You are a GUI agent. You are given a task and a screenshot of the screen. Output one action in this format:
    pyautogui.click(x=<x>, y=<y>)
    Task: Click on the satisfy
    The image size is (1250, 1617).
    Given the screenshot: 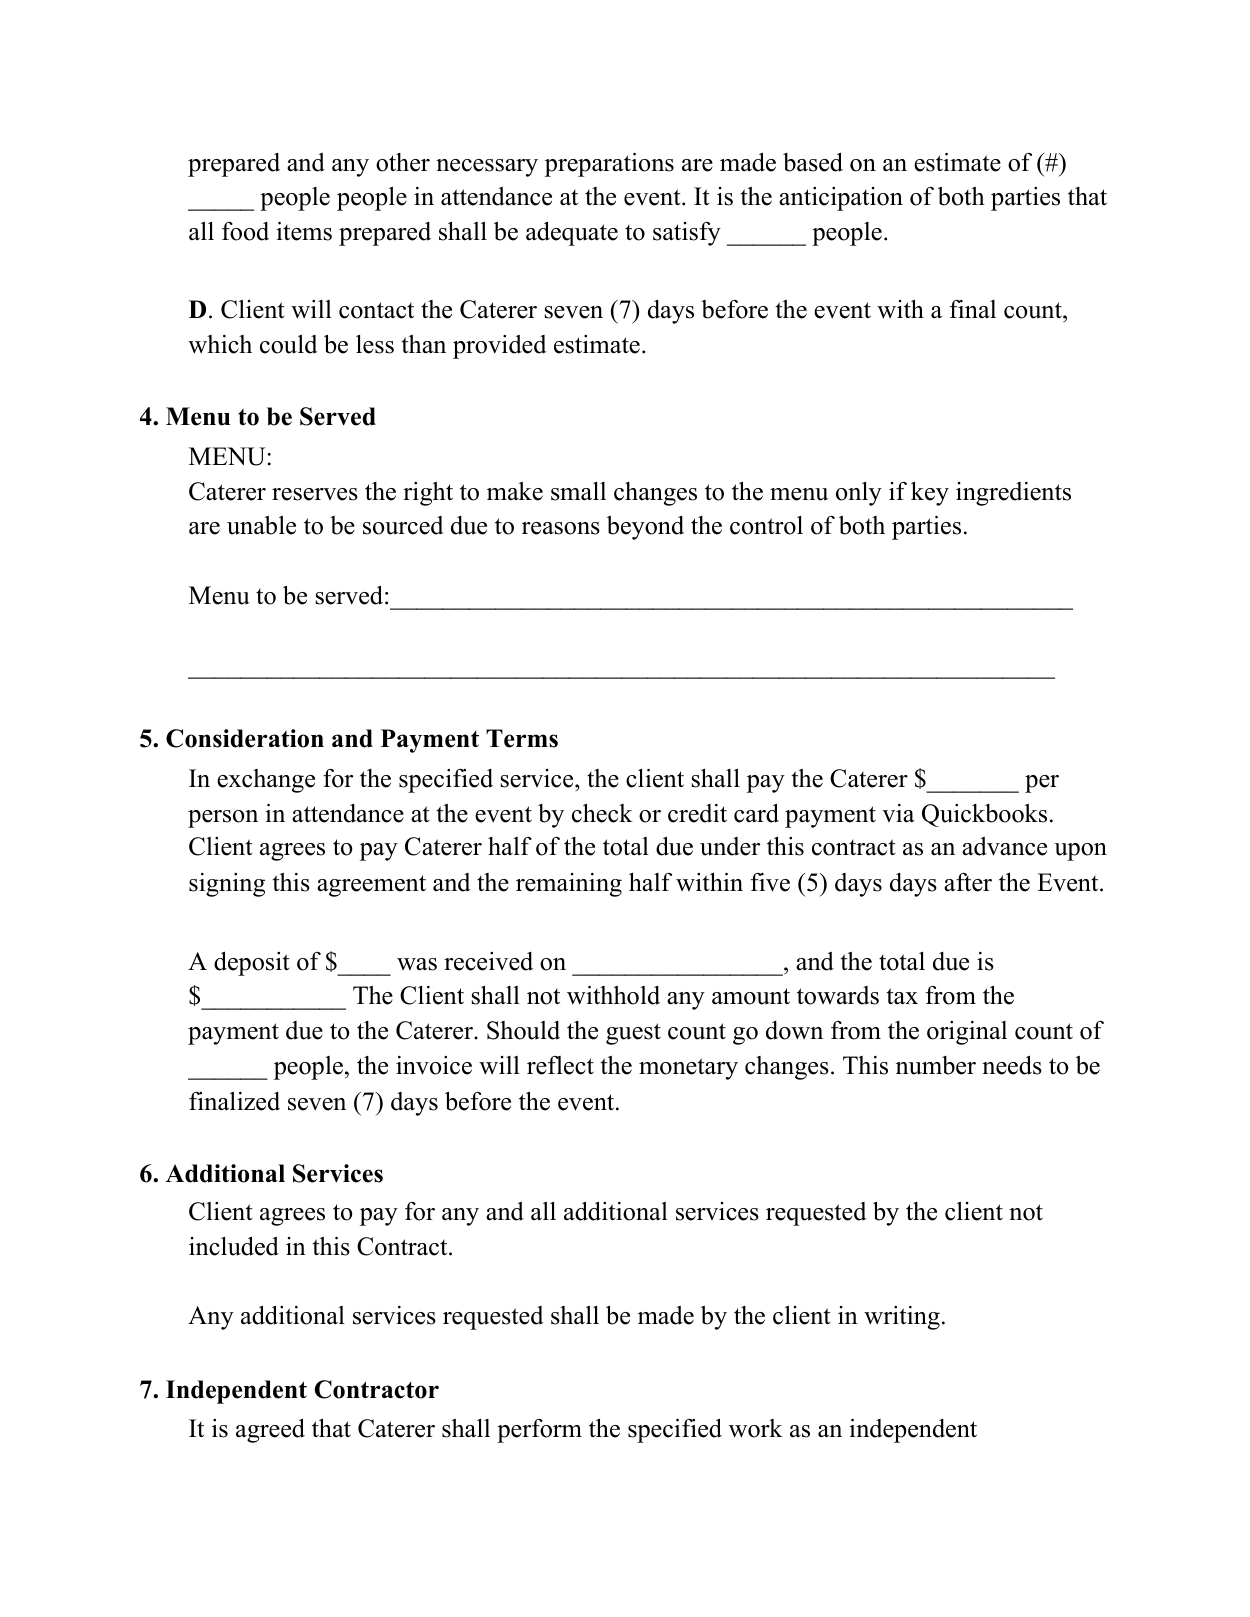 What is the action you would take?
    pyautogui.click(x=687, y=234)
